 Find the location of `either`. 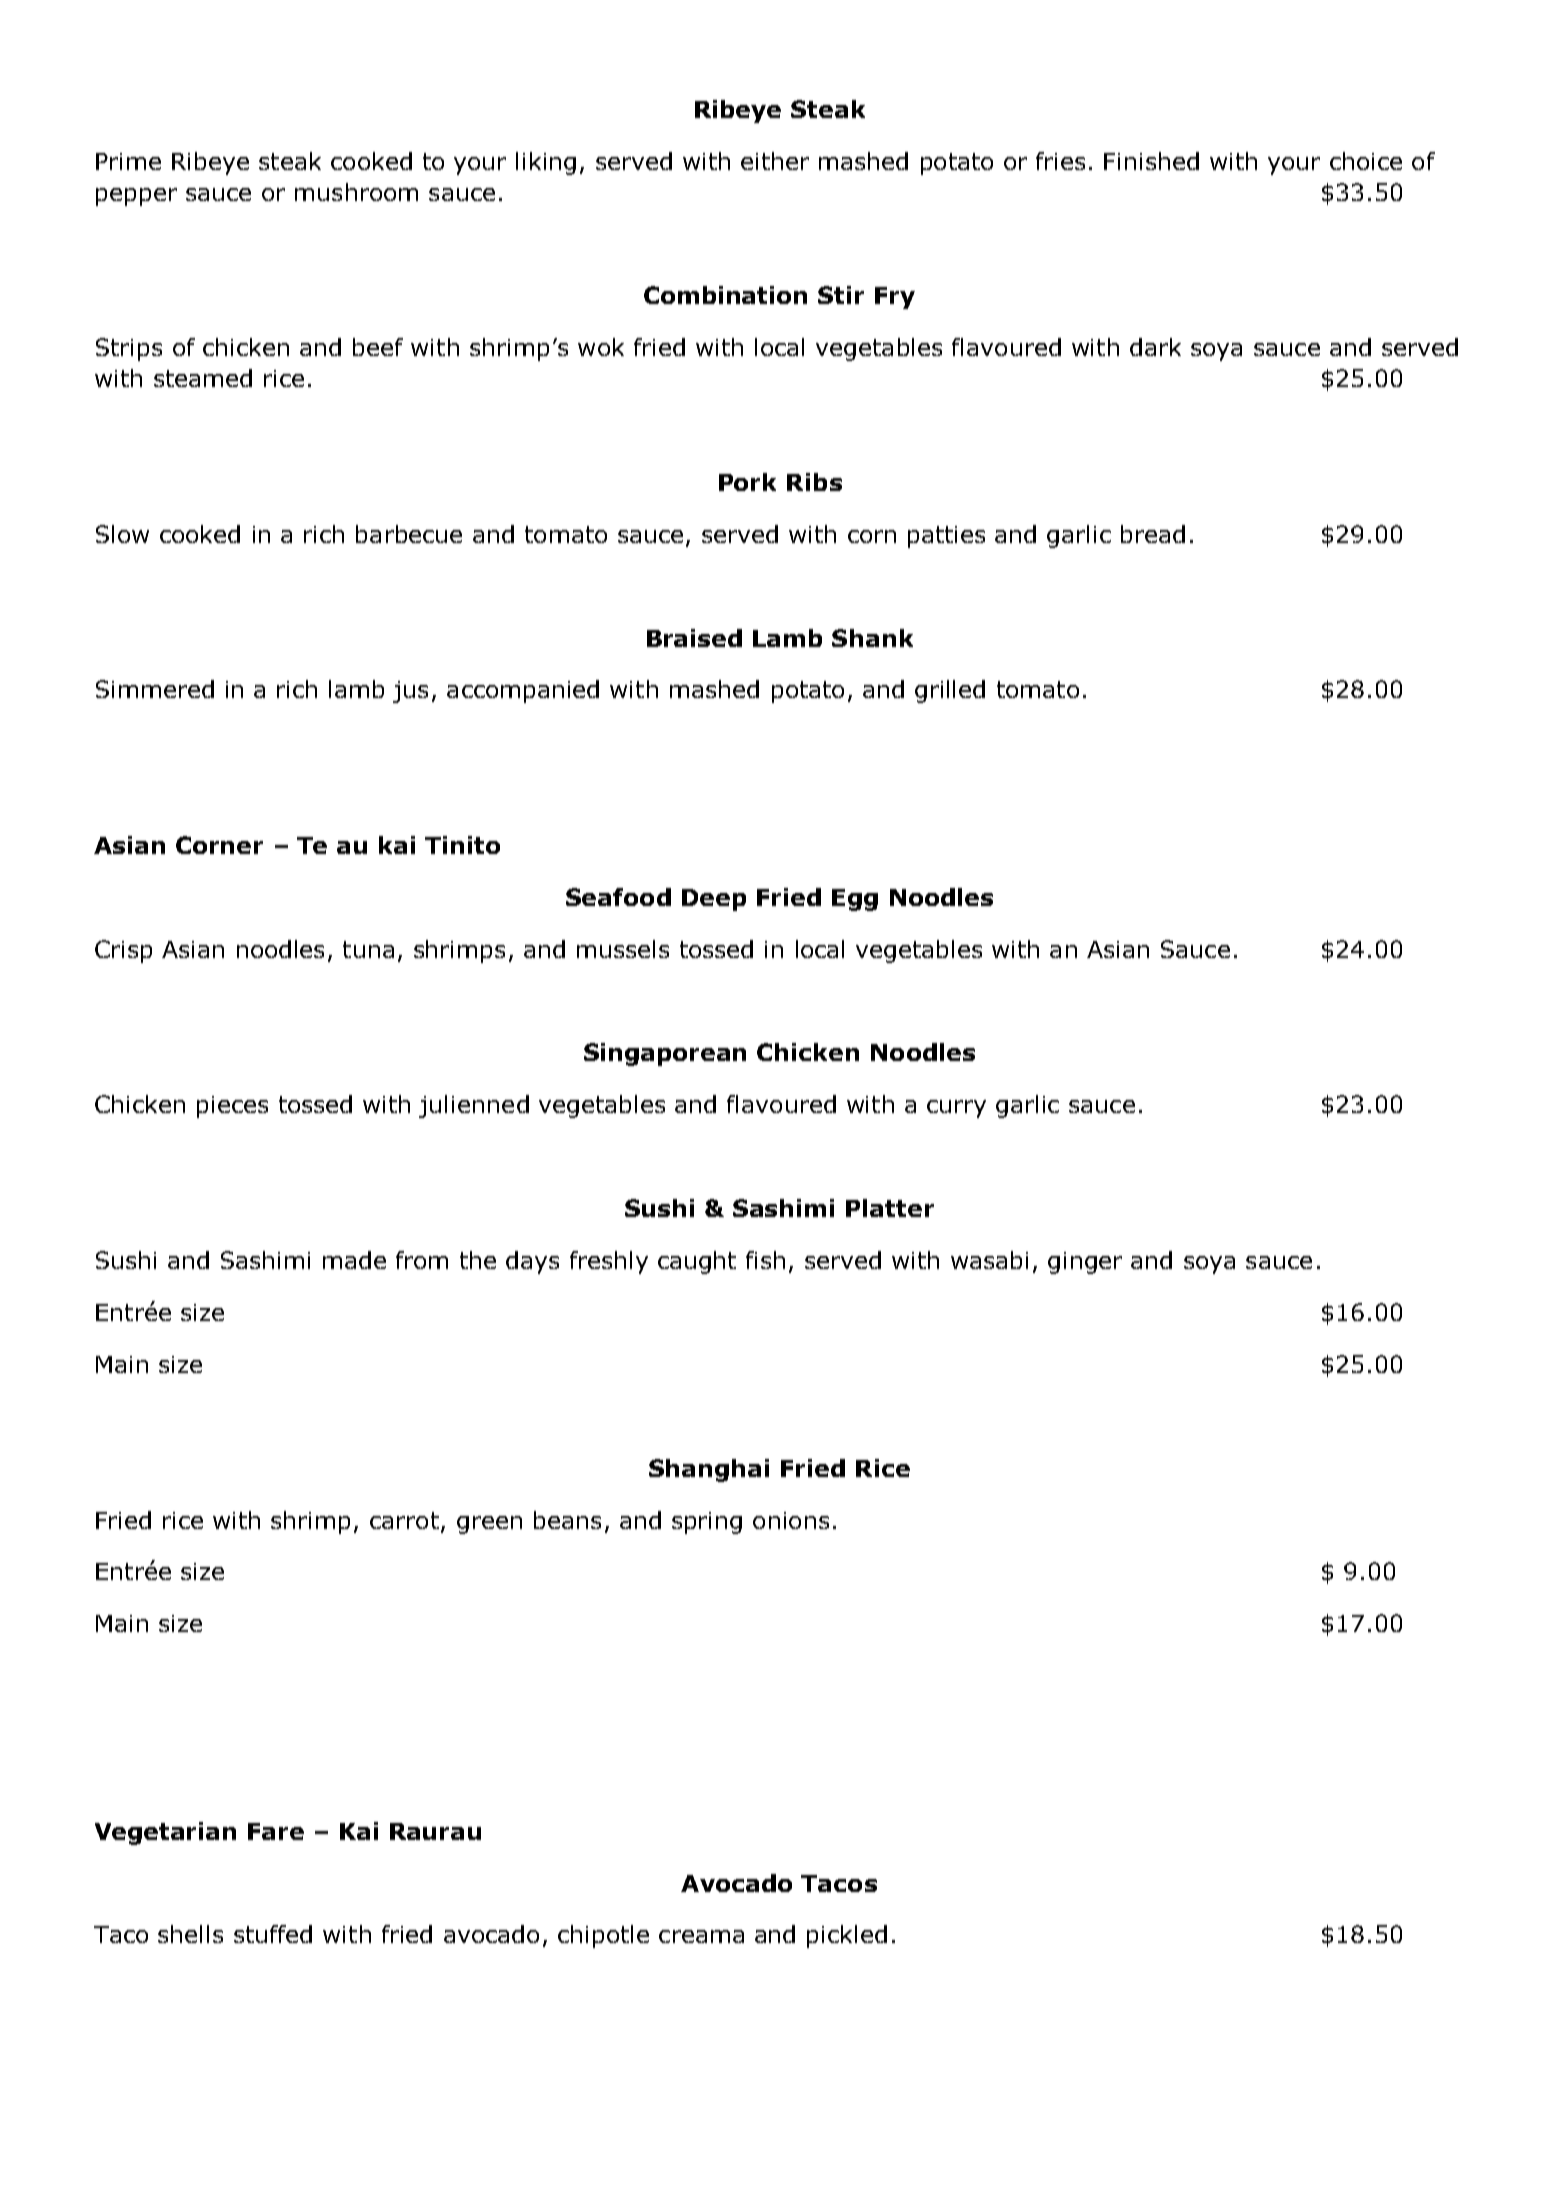

either is located at coordinates (775, 161).
